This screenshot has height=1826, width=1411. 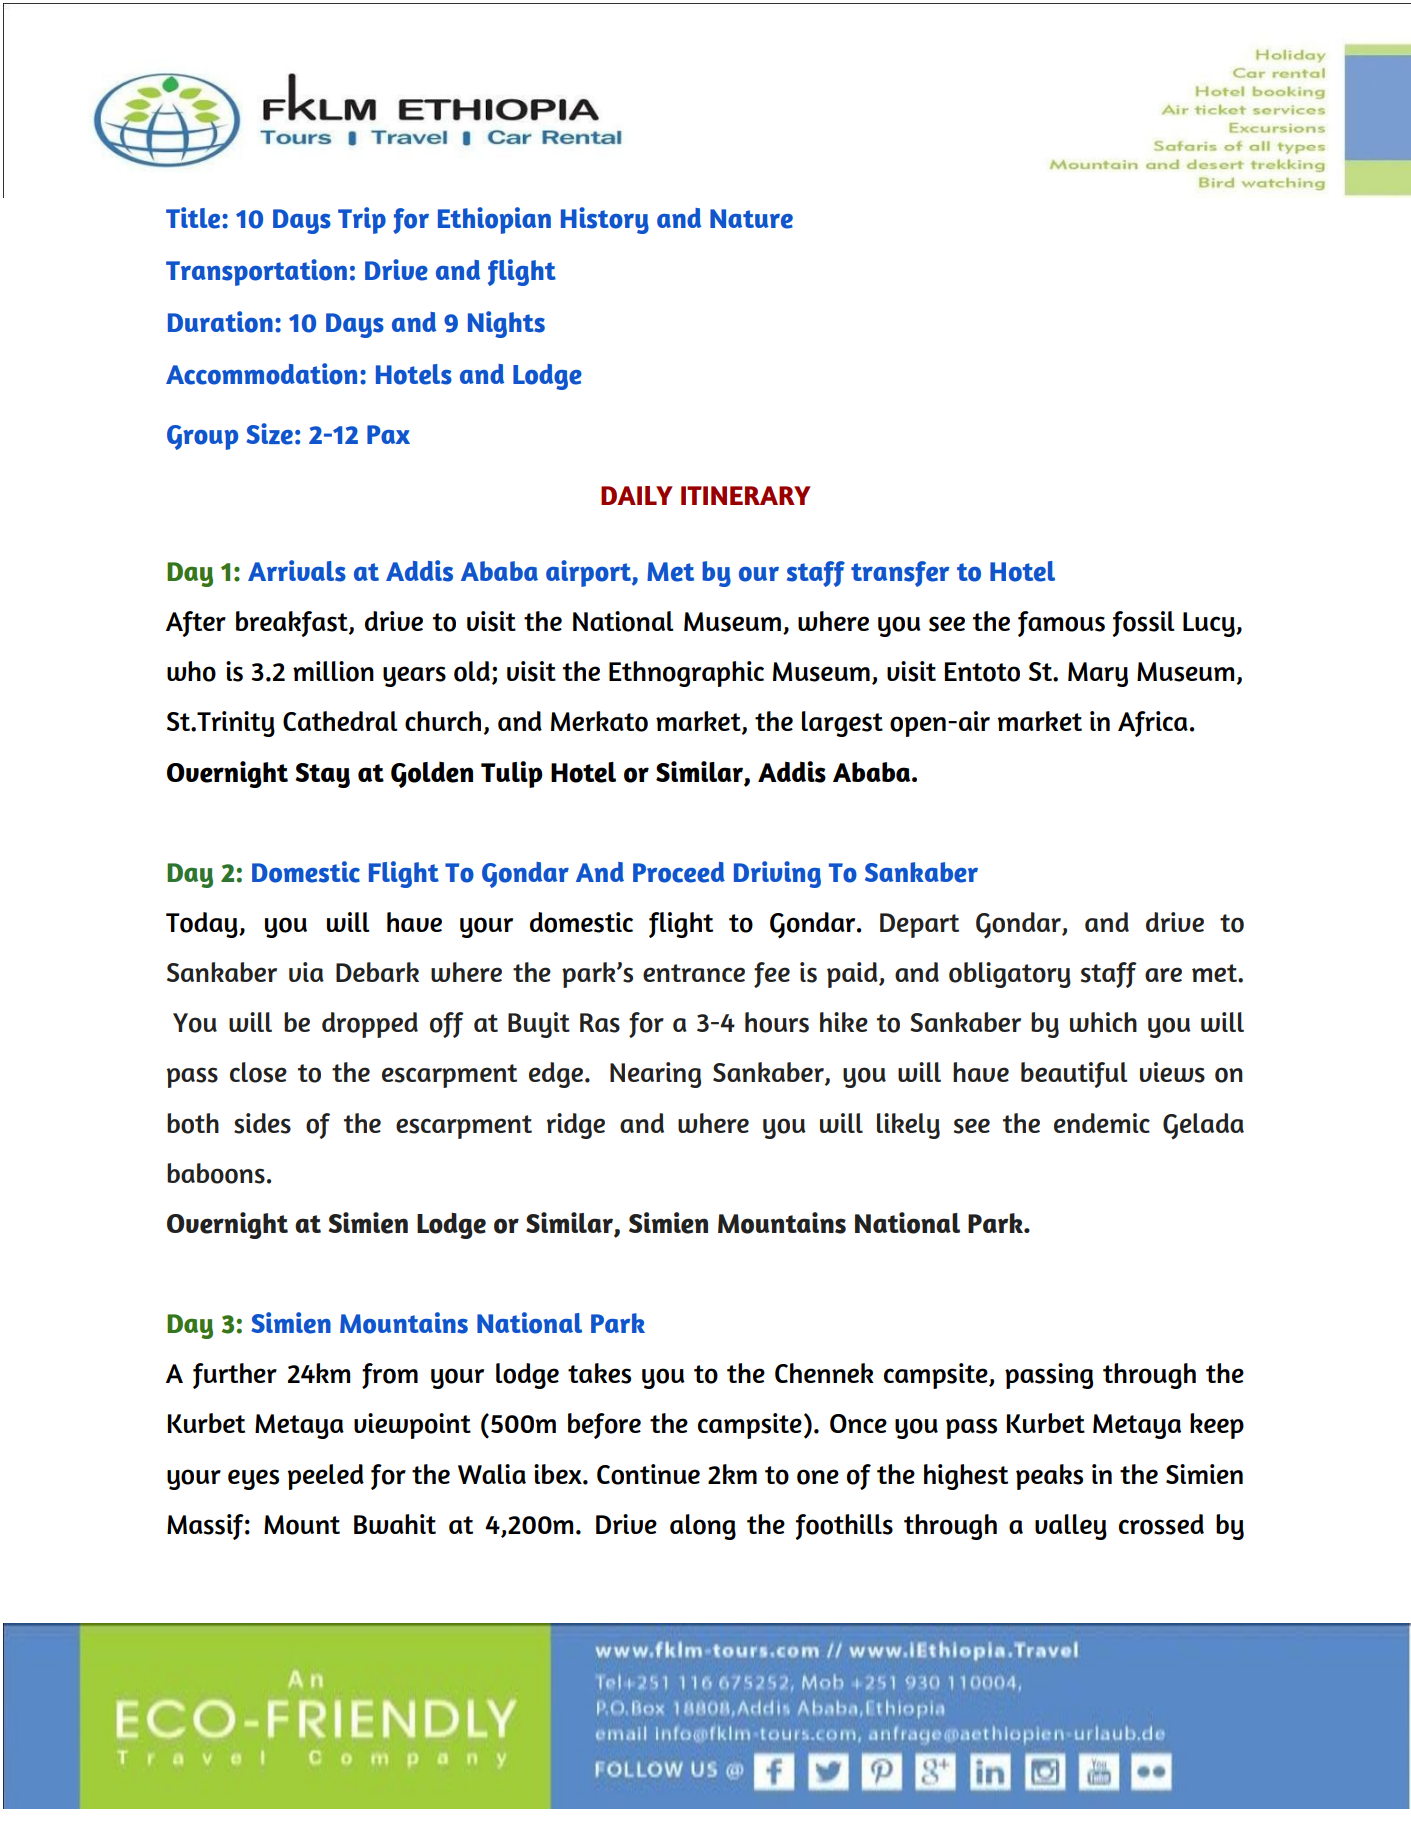 What do you see at coordinates (589, 573) in the screenshot?
I see `airport` at bounding box center [589, 573].
